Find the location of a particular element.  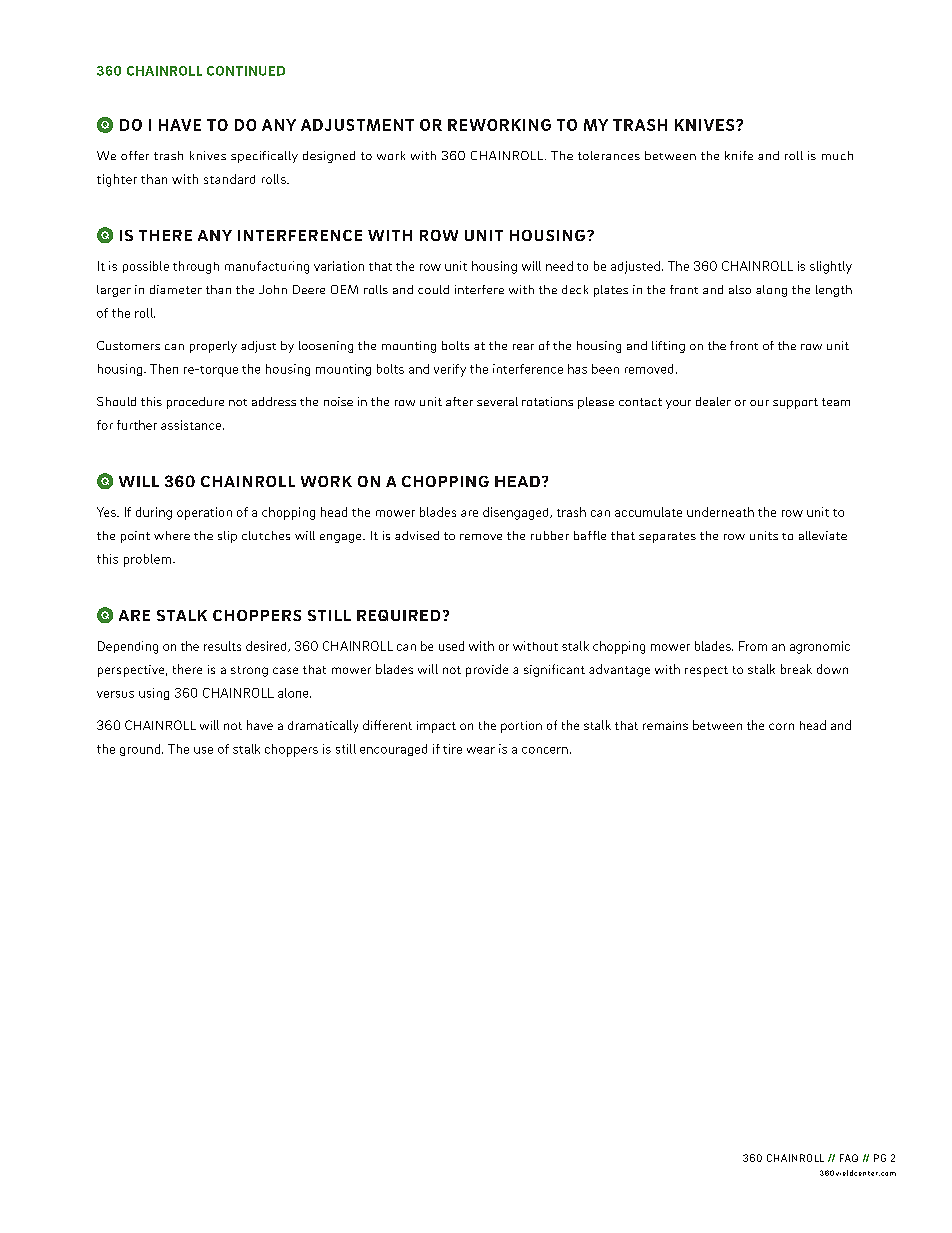

after is located at coordinates (459, 401).
